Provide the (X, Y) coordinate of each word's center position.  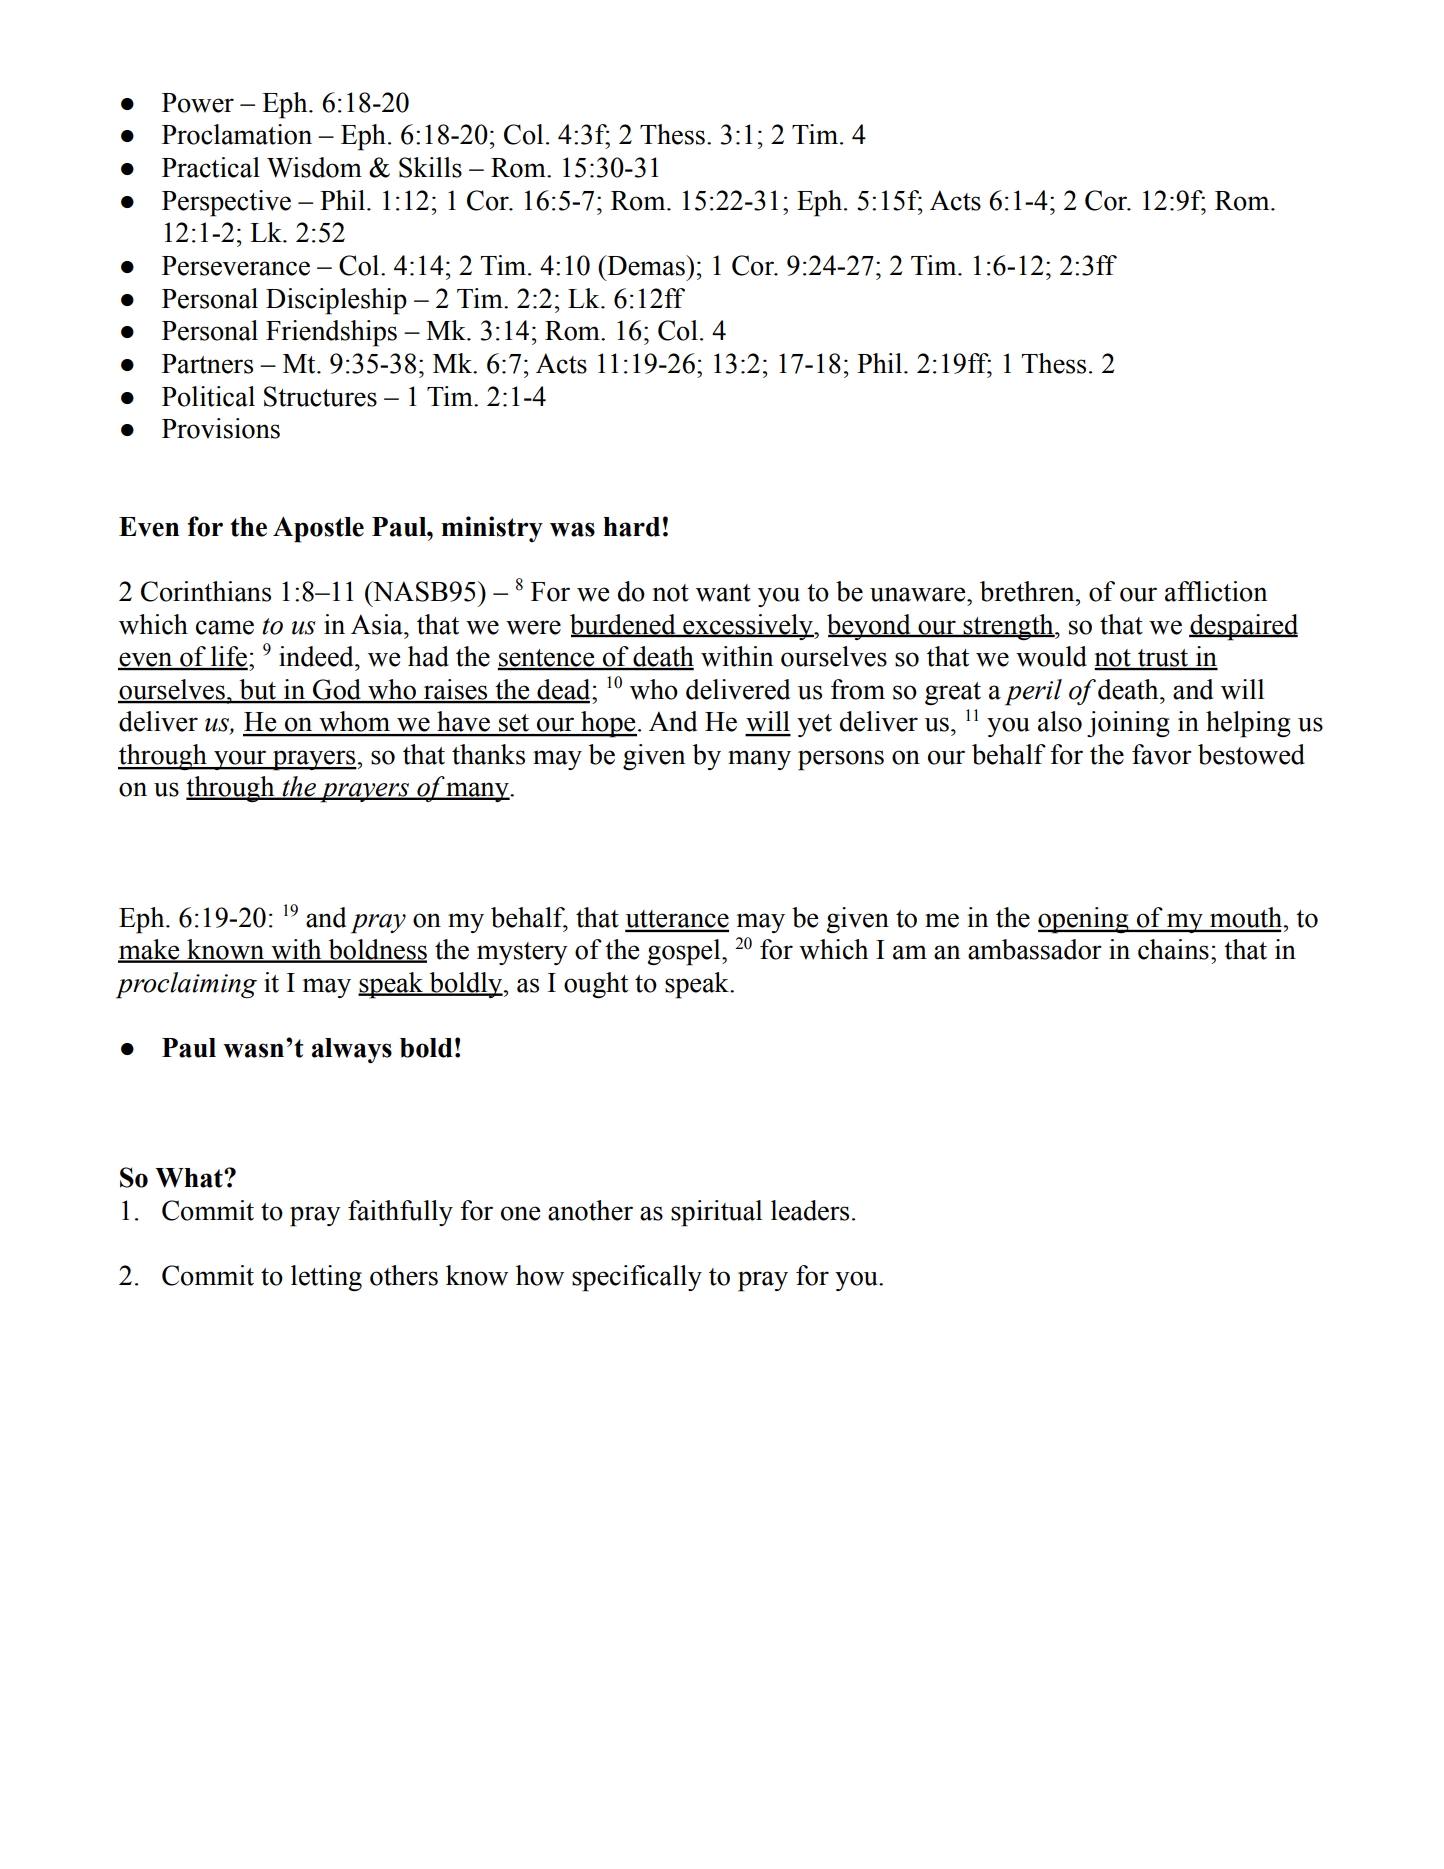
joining (1128, 724)
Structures (320, 396)
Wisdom (314, 167)
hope (608, 724)
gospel (685, 952)
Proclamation (237, 134)
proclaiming (186, 985)
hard (631, 527)
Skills (430, 167)
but (258, 690)
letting (326, 1278)
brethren (1028, 591)
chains (1173, 949)
